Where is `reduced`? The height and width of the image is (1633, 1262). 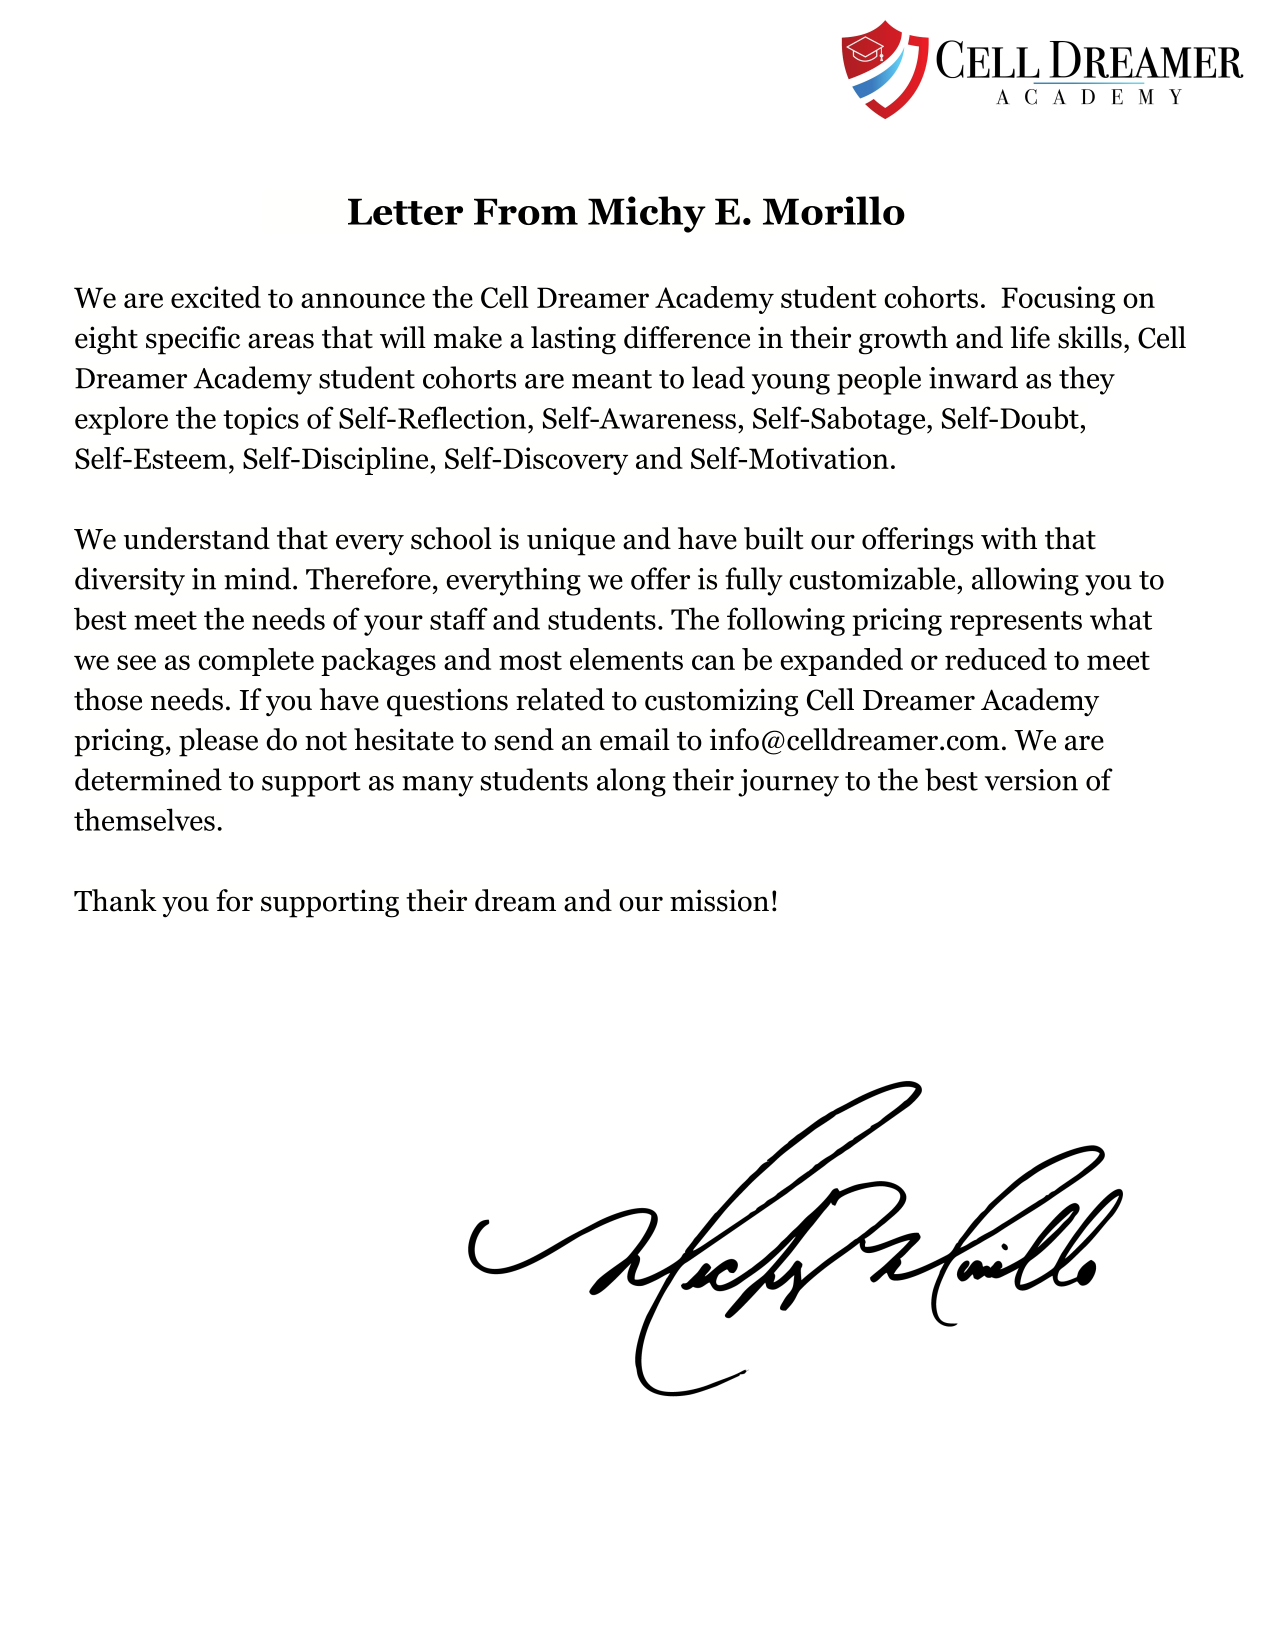 reduced is located at coordinates (996, 659).
